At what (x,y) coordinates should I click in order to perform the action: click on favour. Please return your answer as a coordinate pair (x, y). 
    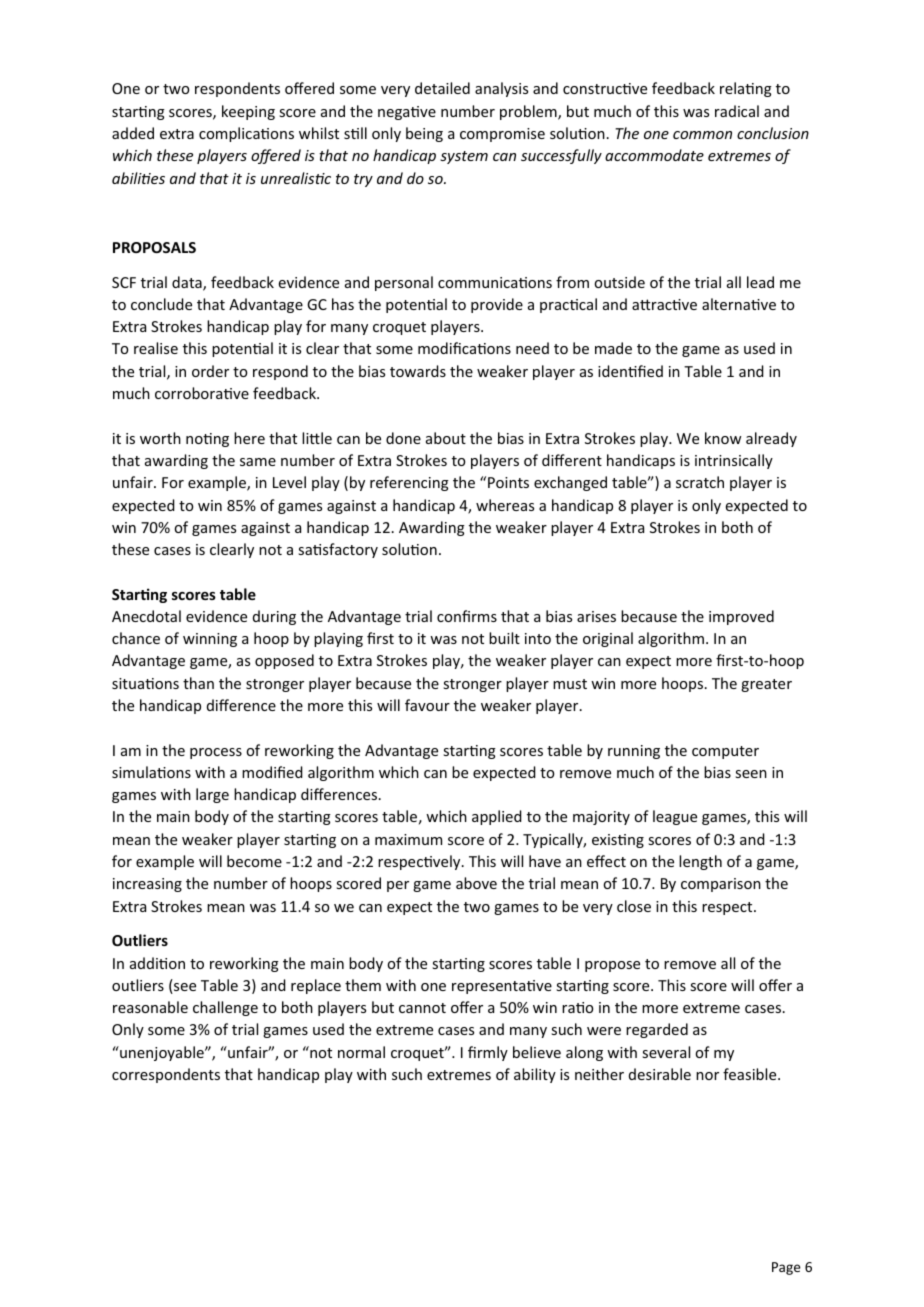
    Looking at the image, I should click on (427, 705).
